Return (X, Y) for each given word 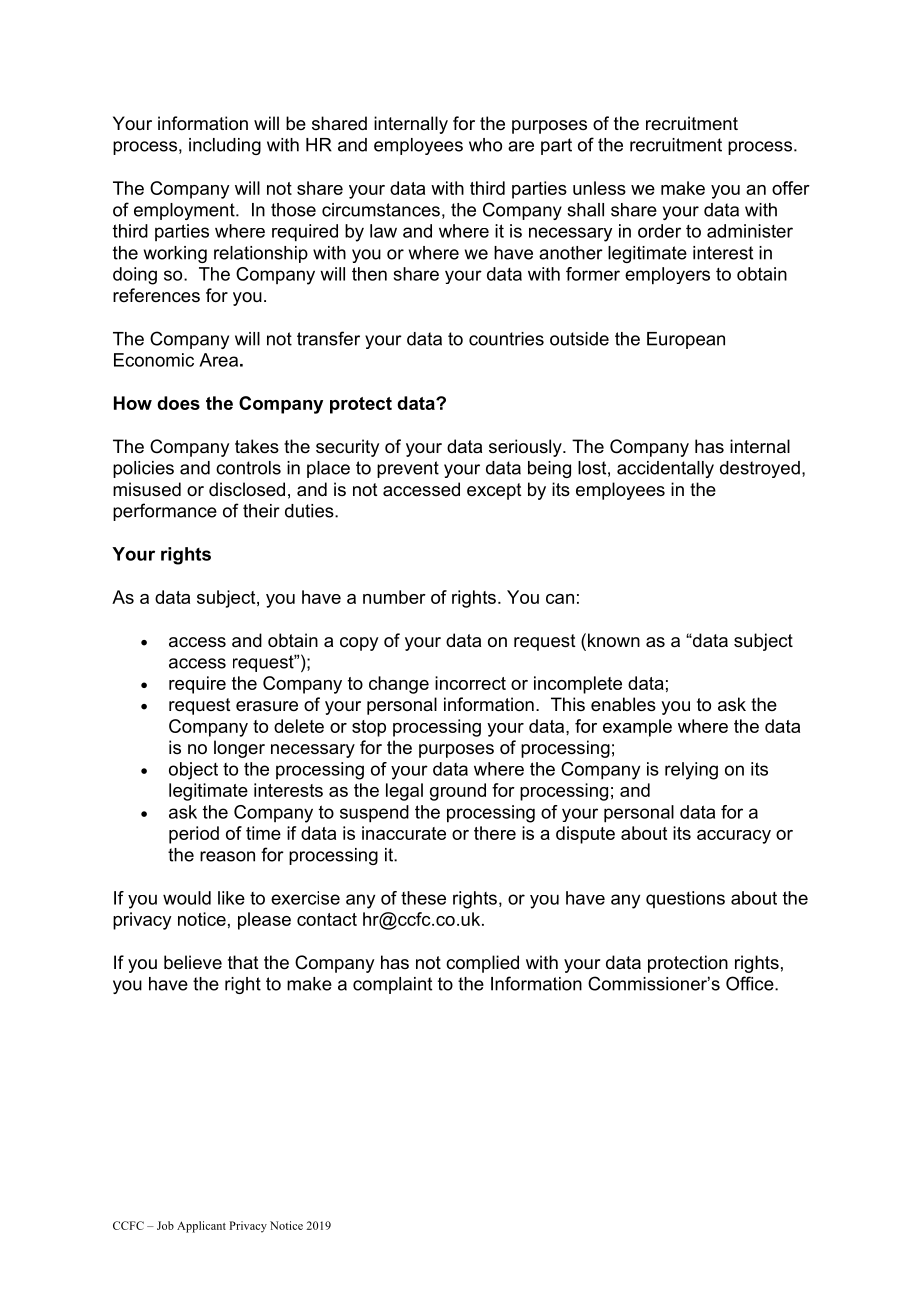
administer (750, 231)
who (485, 145)
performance (165, 512)
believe (193, 962)
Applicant (201, 1227)
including (225, 146)
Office (751, 983)
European (686, 340)
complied (482, 964)
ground (458, 792)
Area (218, 360)
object (193, 771)
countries (506, 339)
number (394, 597)
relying (691, 771)
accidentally (665, 469)
